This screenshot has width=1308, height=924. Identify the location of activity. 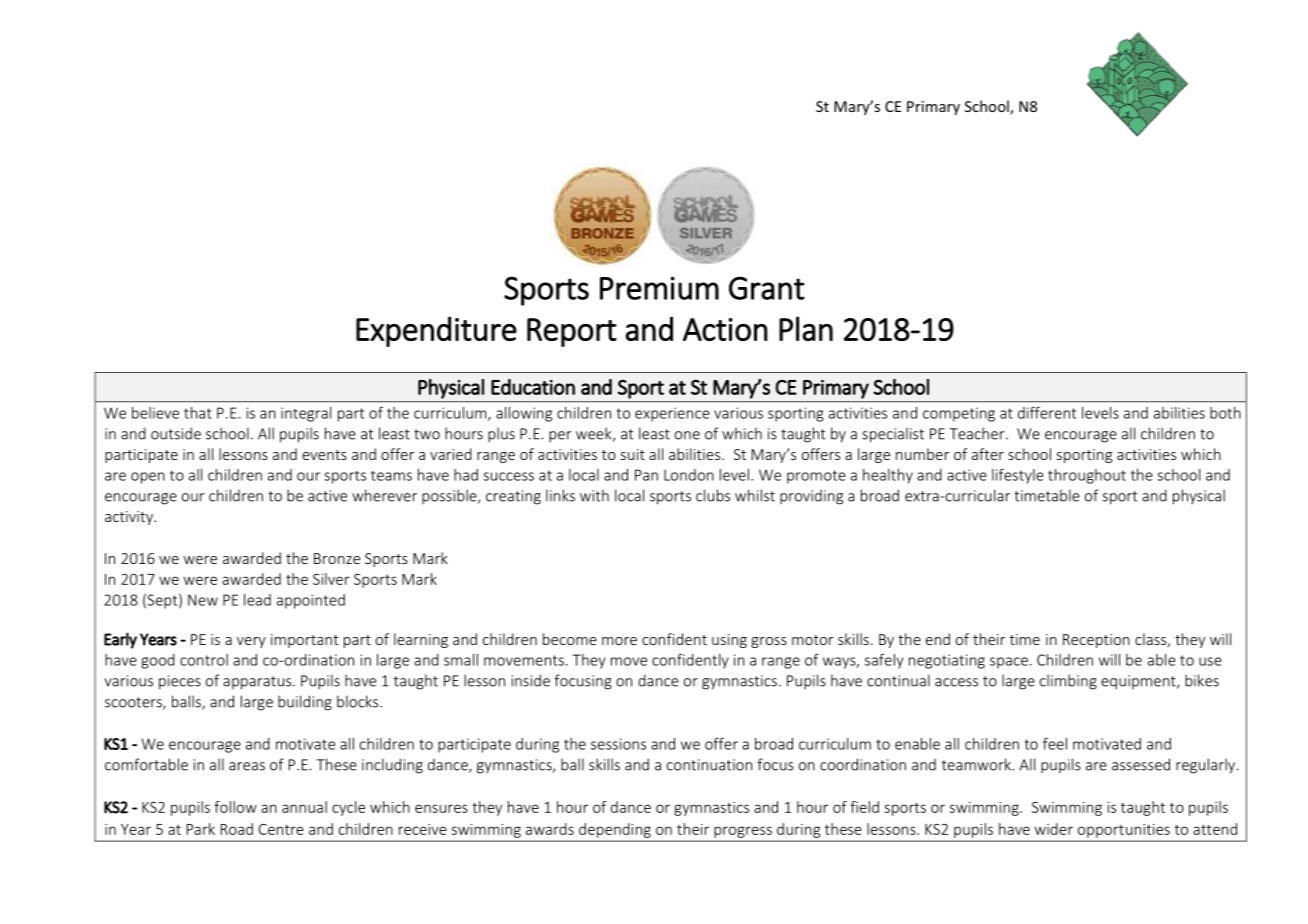
(130, 518).
